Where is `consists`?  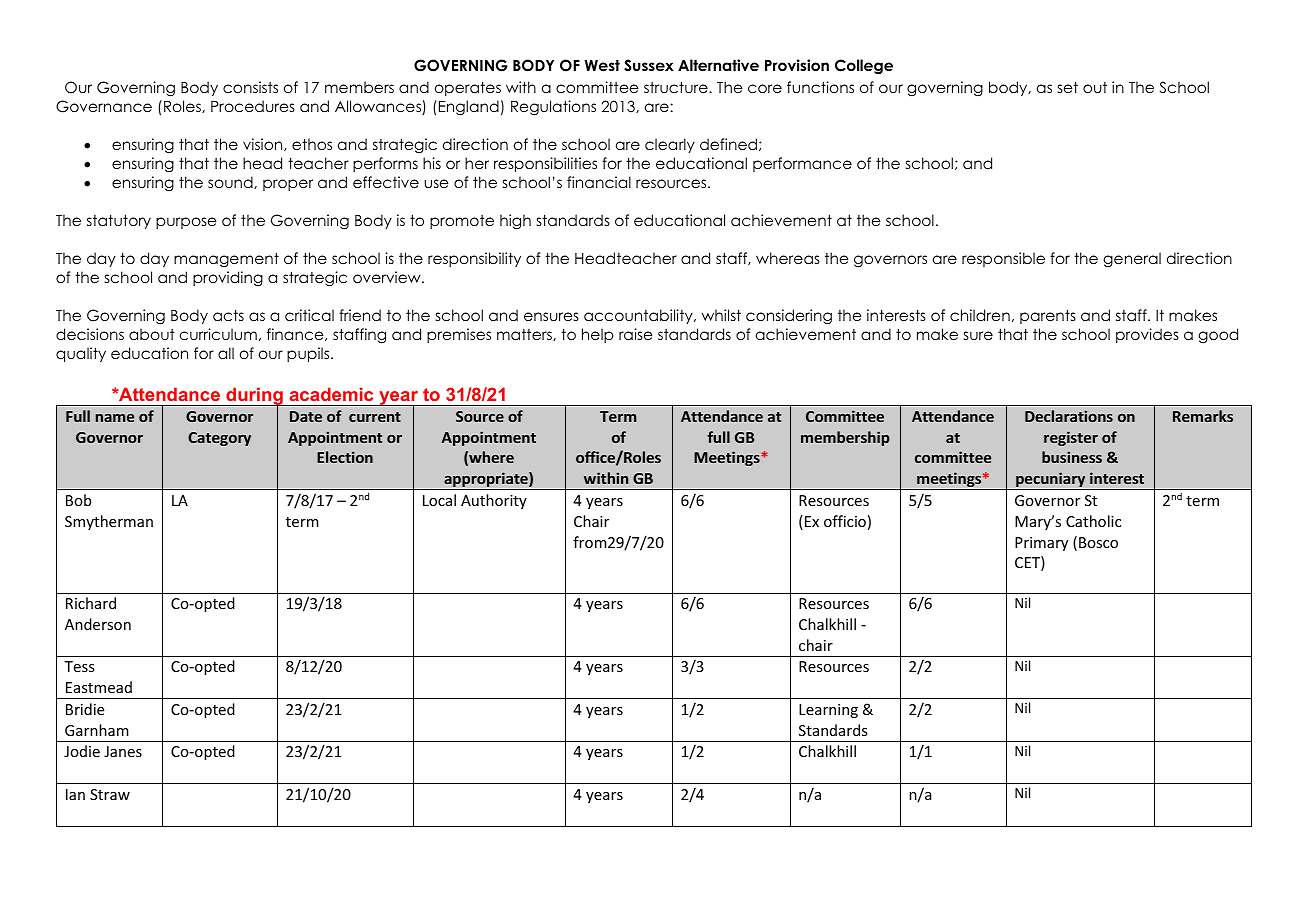 consists is located at coordinates (250, 87).
